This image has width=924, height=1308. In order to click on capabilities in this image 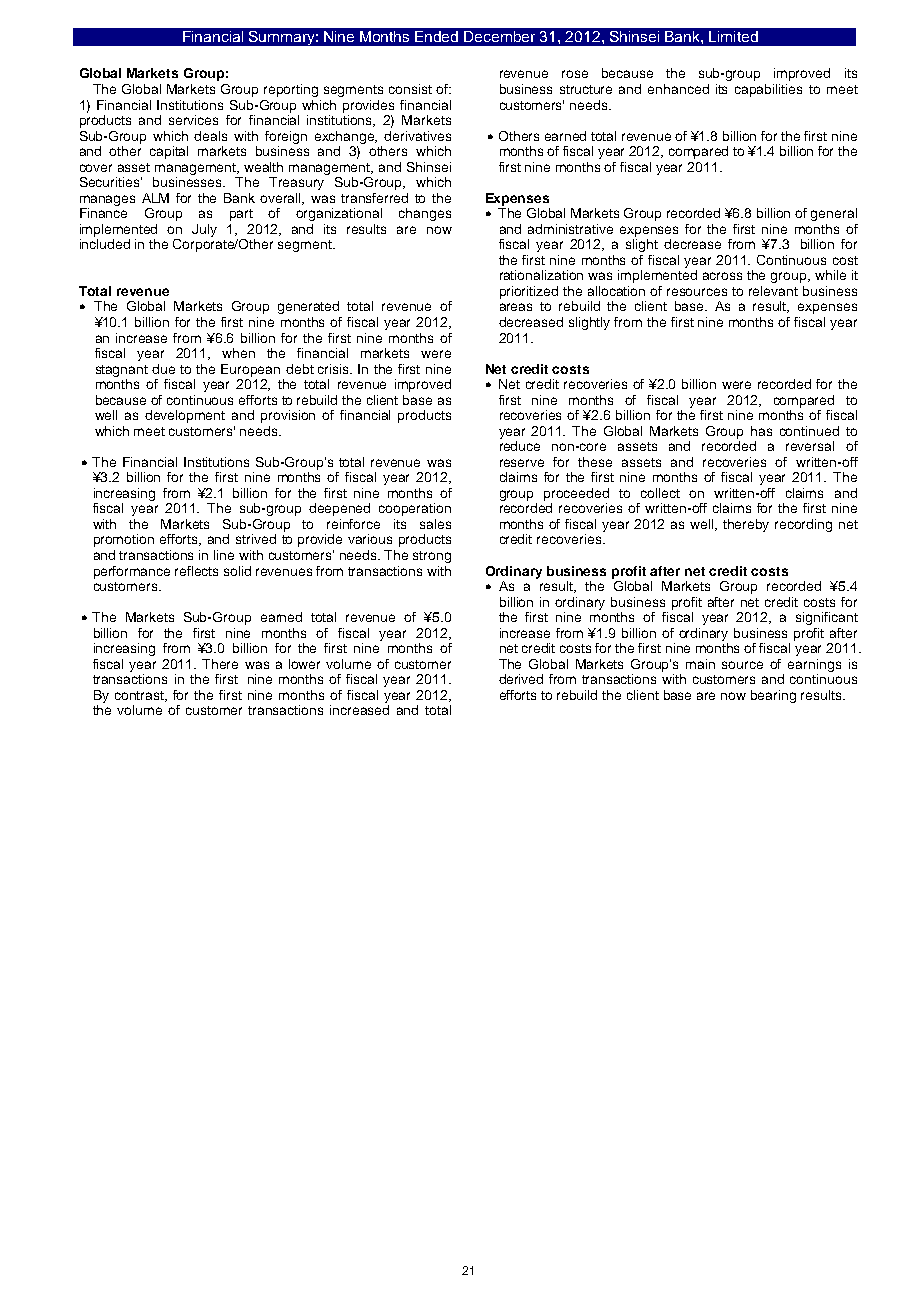, I will do `click(768, 90)`.
